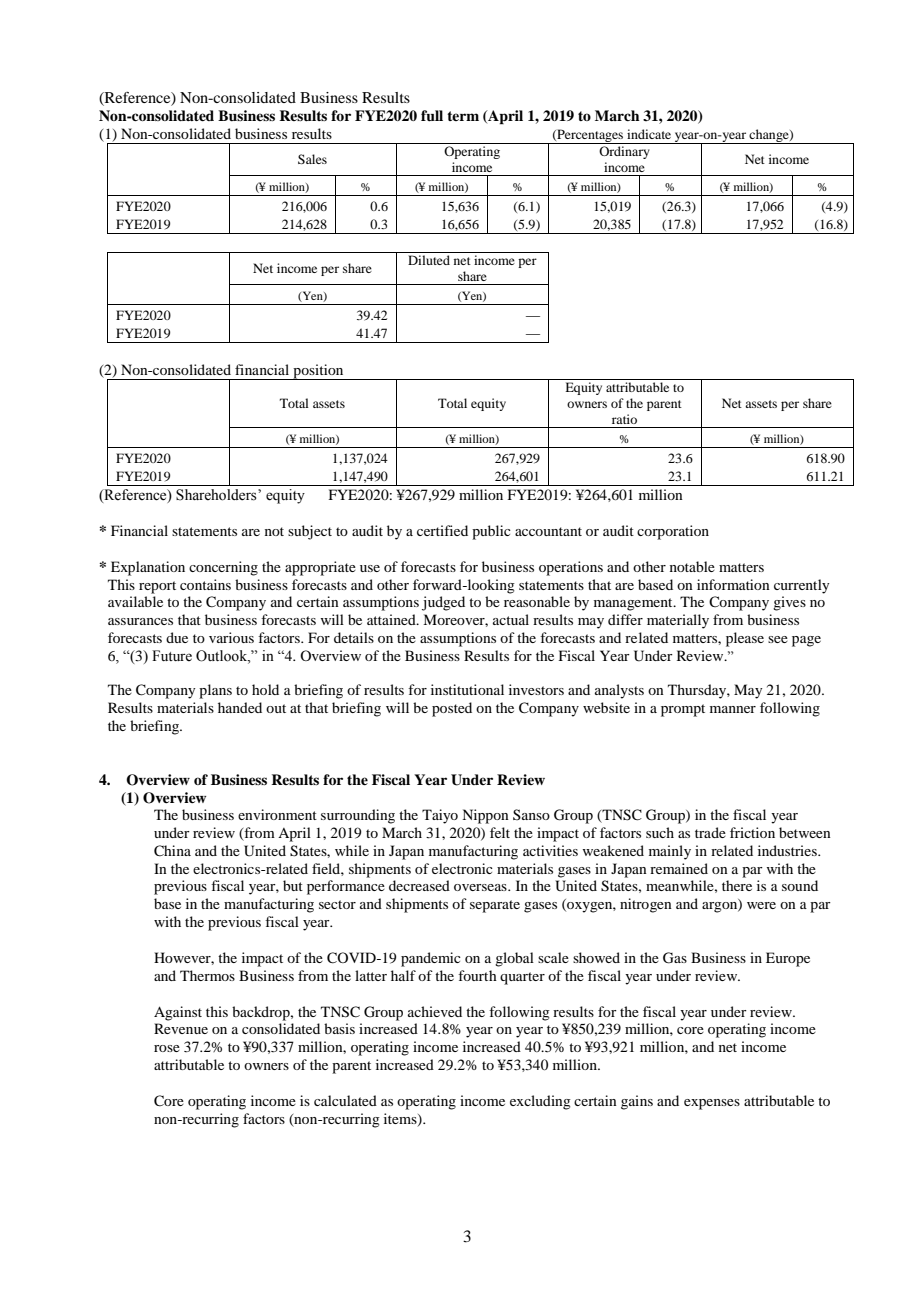  What do you see at coordinates (277, 814) in the document?
I see `environment` at bounding box center [277, 814].
